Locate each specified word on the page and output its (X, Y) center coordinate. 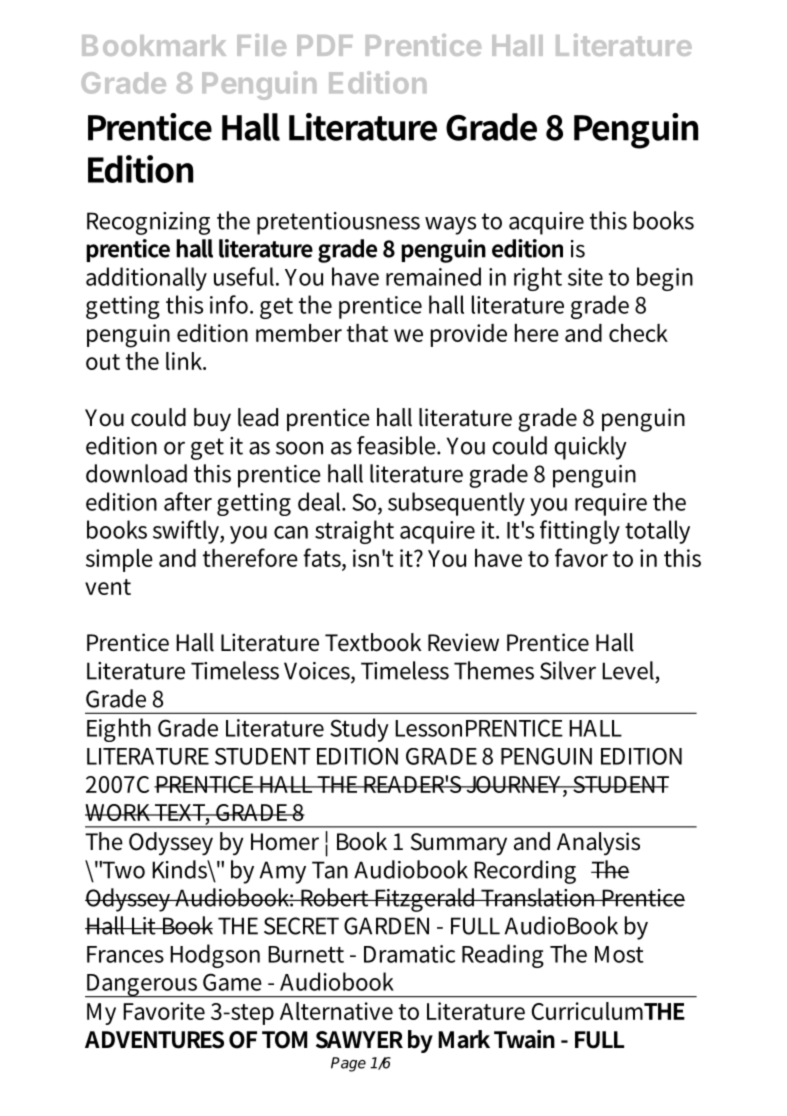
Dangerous (142, 986)
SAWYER (359, 1040)
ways (450, 225)
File (261, 45)
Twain (524, 1039)
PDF (325, 45)
